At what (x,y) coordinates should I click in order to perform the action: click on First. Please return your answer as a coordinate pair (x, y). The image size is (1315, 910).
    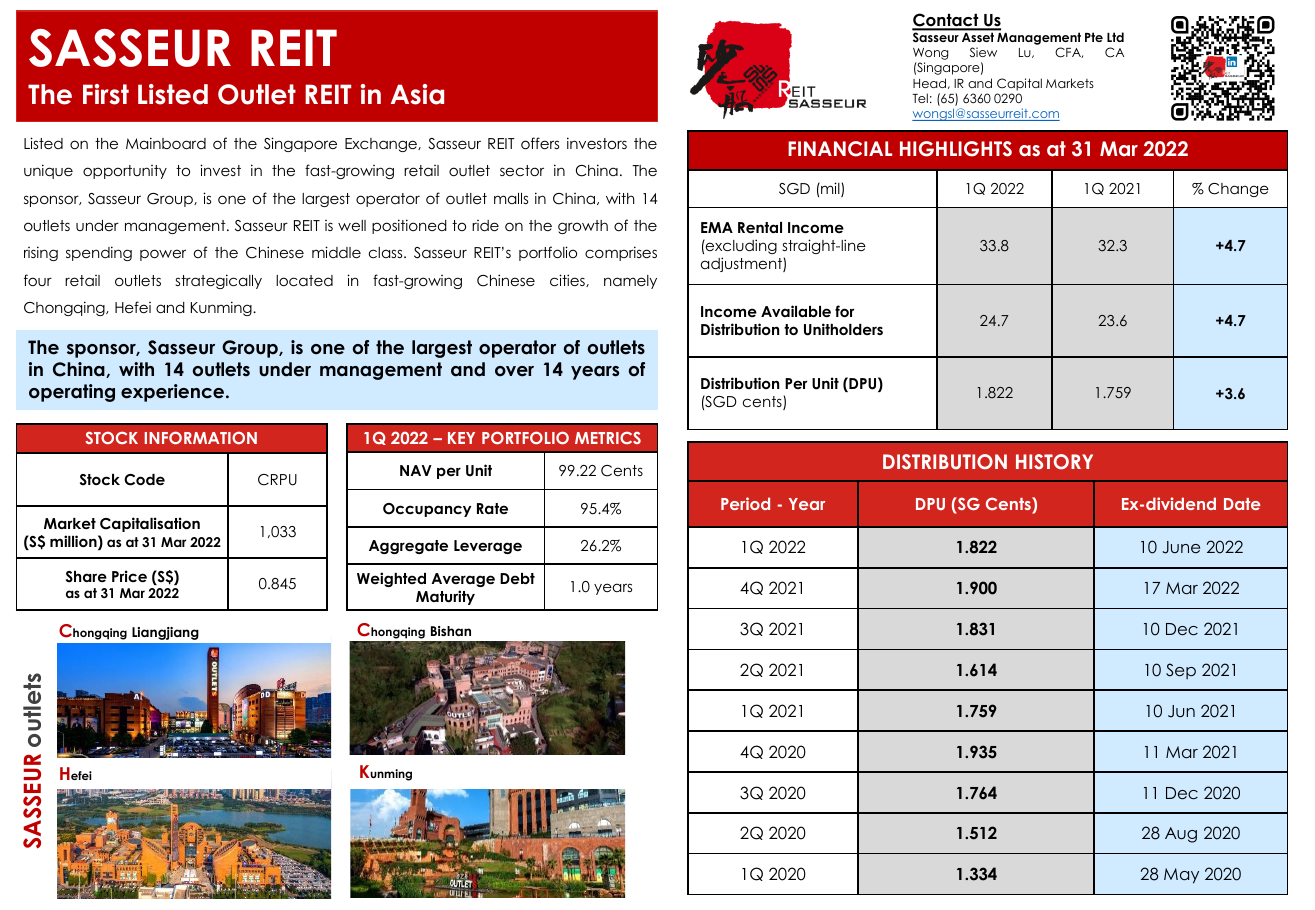
    Looking at the image, I should click on (106, 94).
